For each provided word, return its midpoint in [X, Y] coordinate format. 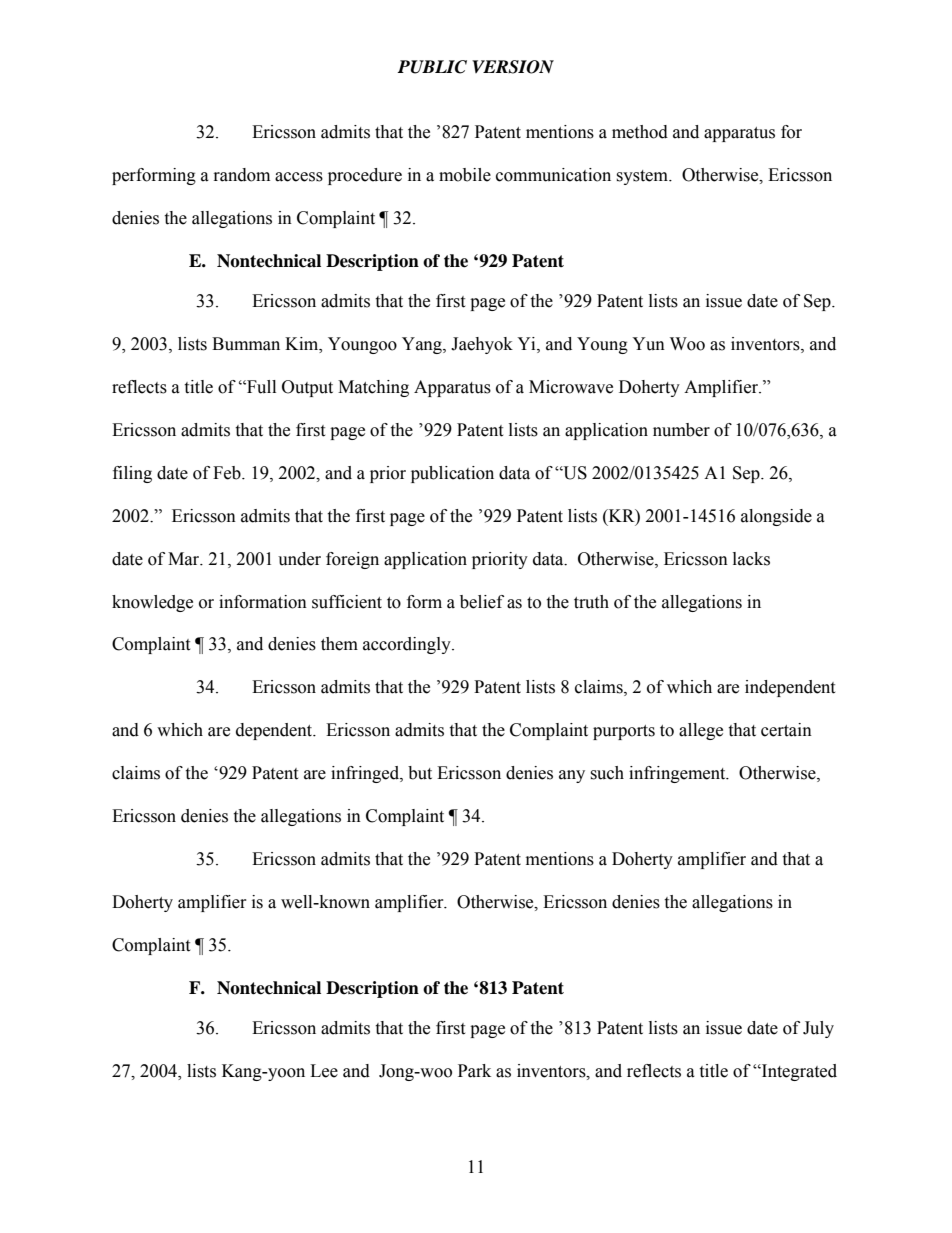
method [640, 132]
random [242, 175]
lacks [751, 559]
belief [482, 602]
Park [474, 1071]
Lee [324, 1071]
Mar [185, 559]
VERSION [513, 67]
